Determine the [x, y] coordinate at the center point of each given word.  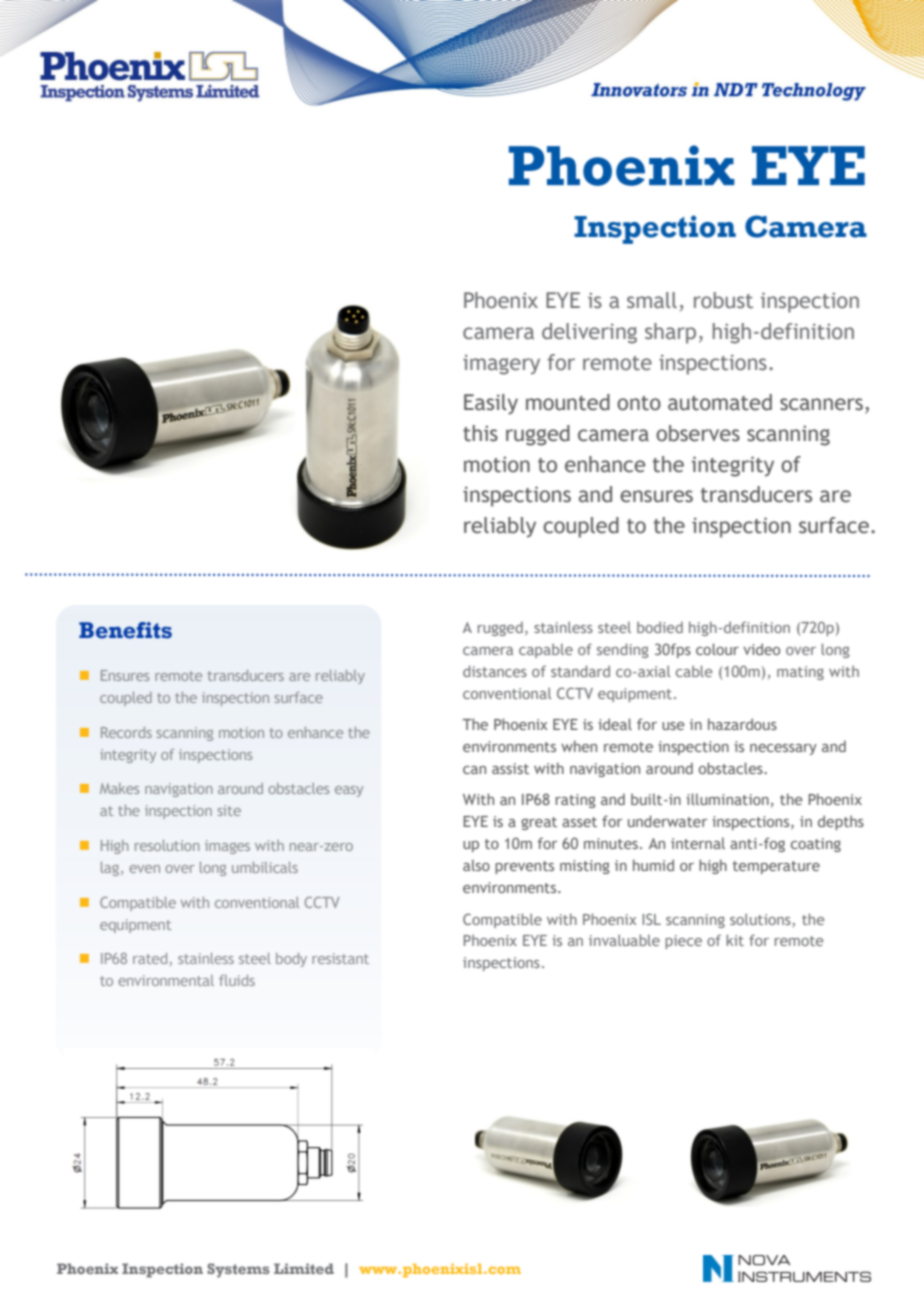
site [229, 810]
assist [510, 768]
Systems [238, 1270]
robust [723, 300]
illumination [727, 799]
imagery [501, 365]
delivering [589, 333]
